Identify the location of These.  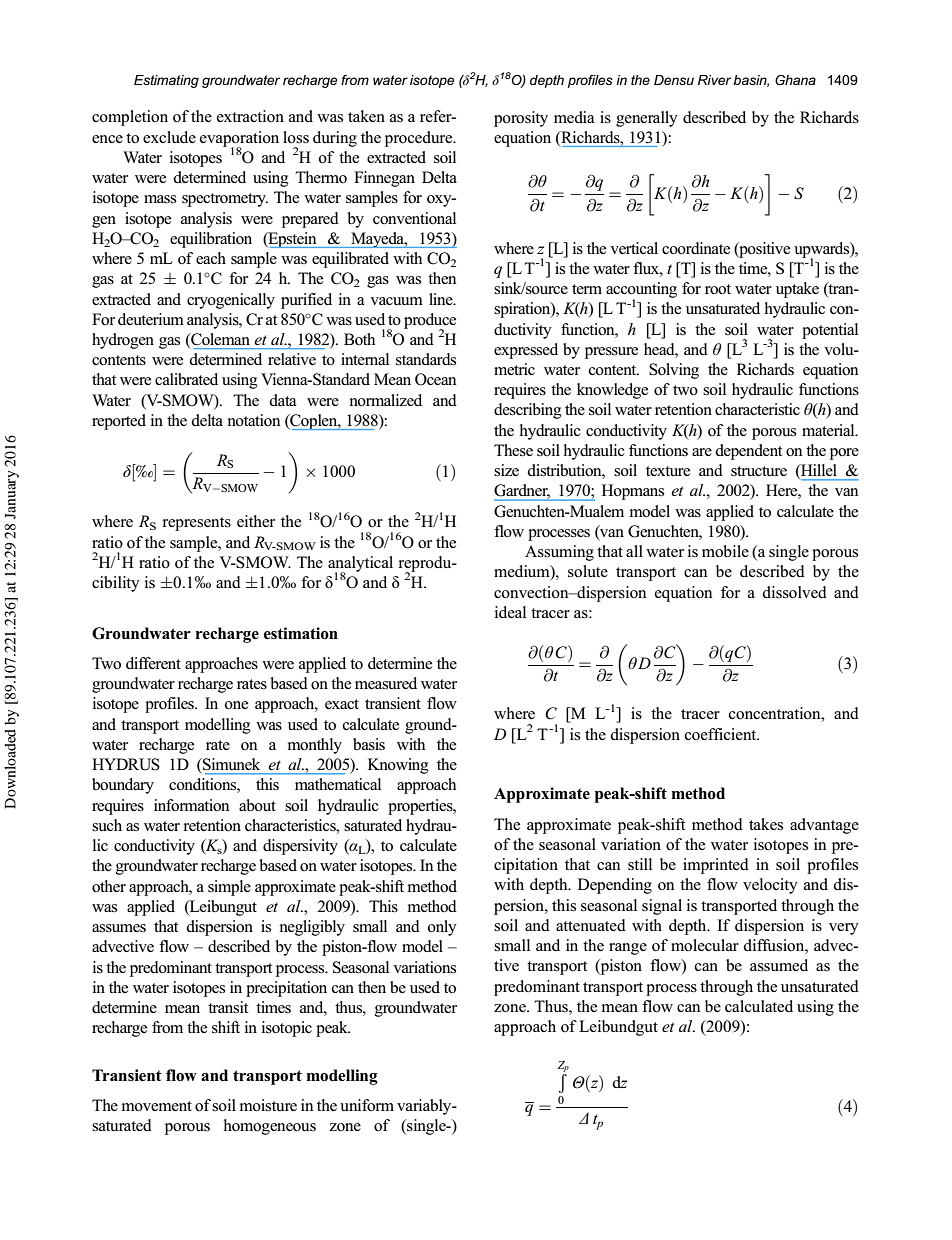
(513, 450).
